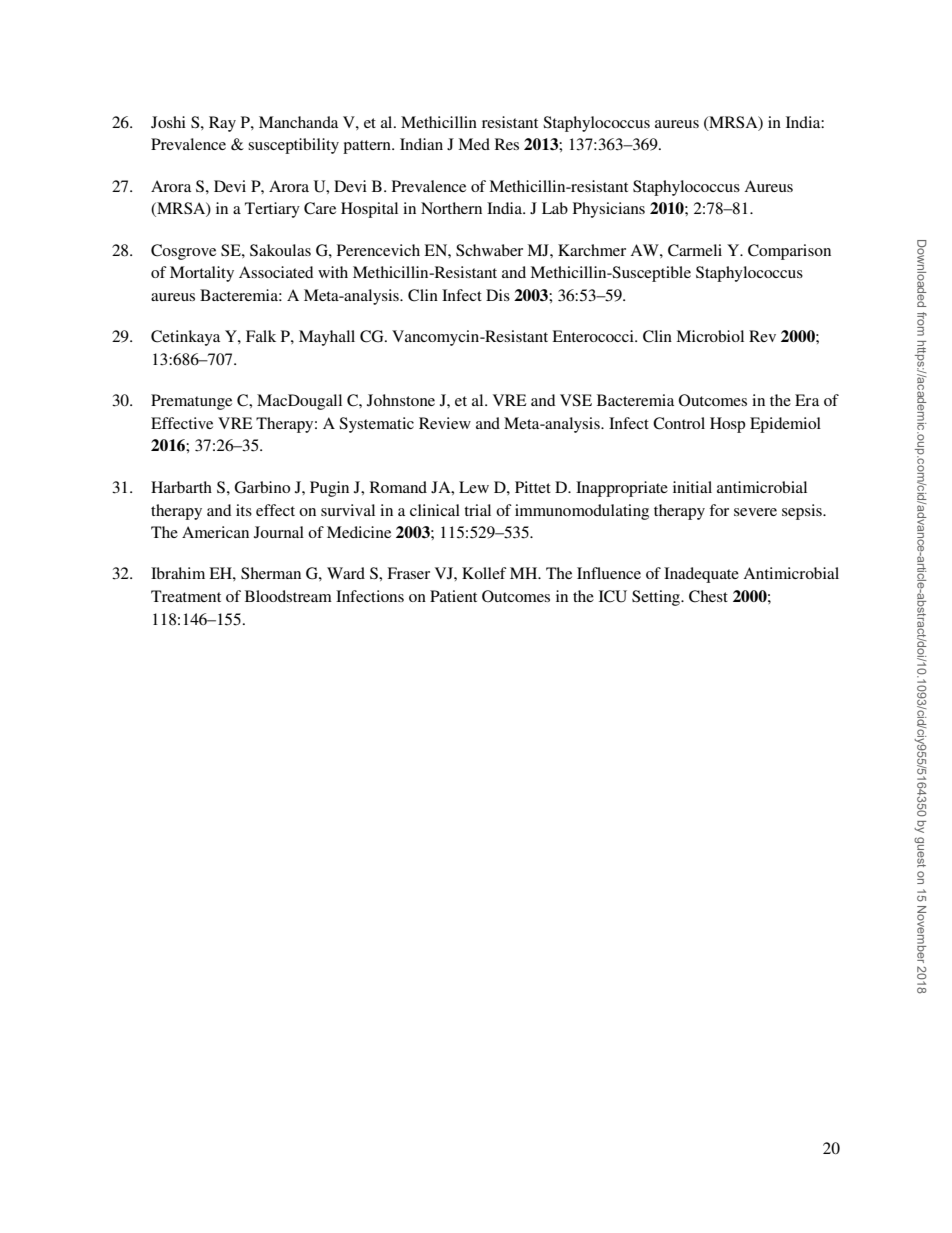 The height and width of the page is (1233, 952). What do you see at coordinates (368, 147) in the page?
I see `pattern` at bounding box center [368, 147].
